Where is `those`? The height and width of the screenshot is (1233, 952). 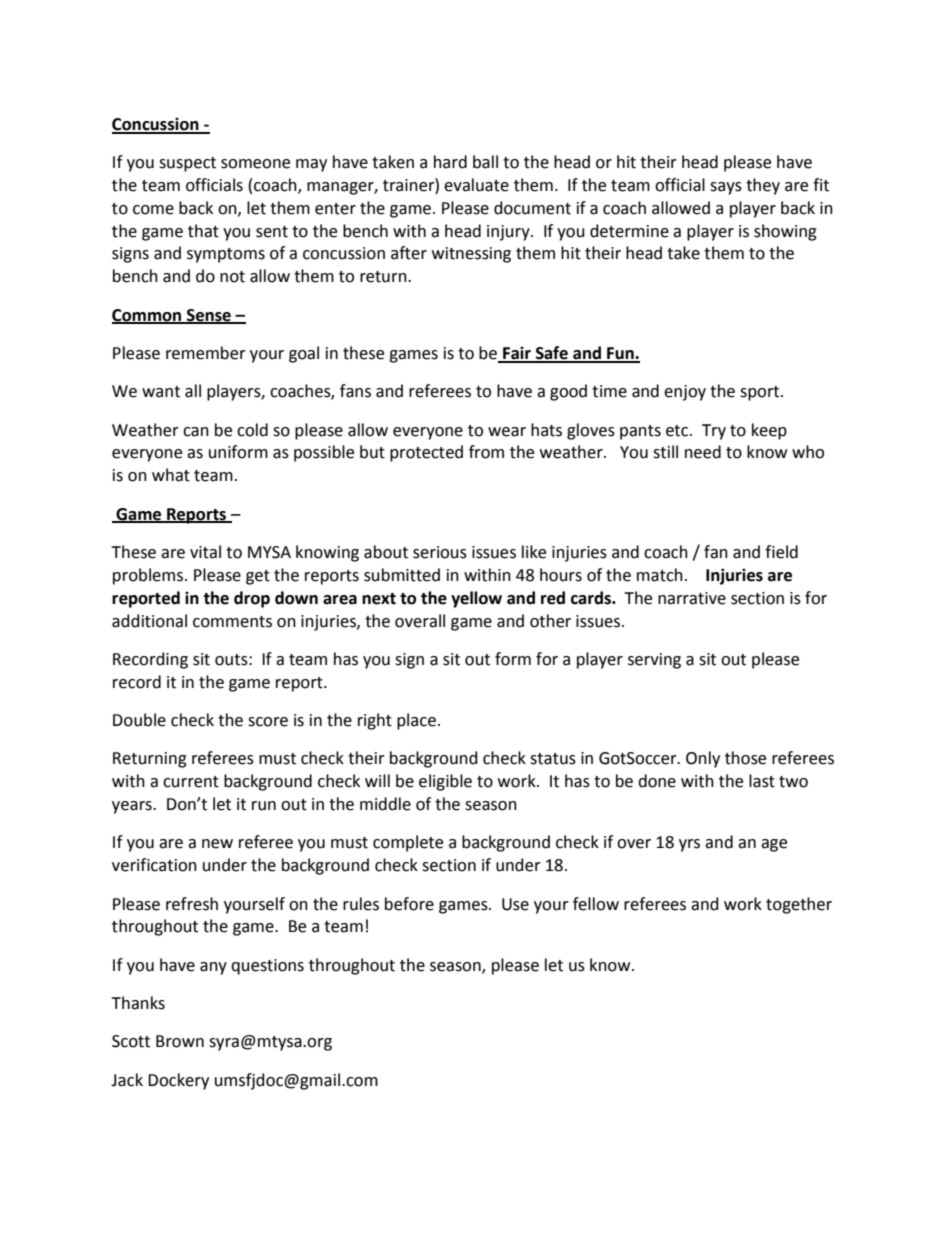
those is located at coordinates (745, 758).
